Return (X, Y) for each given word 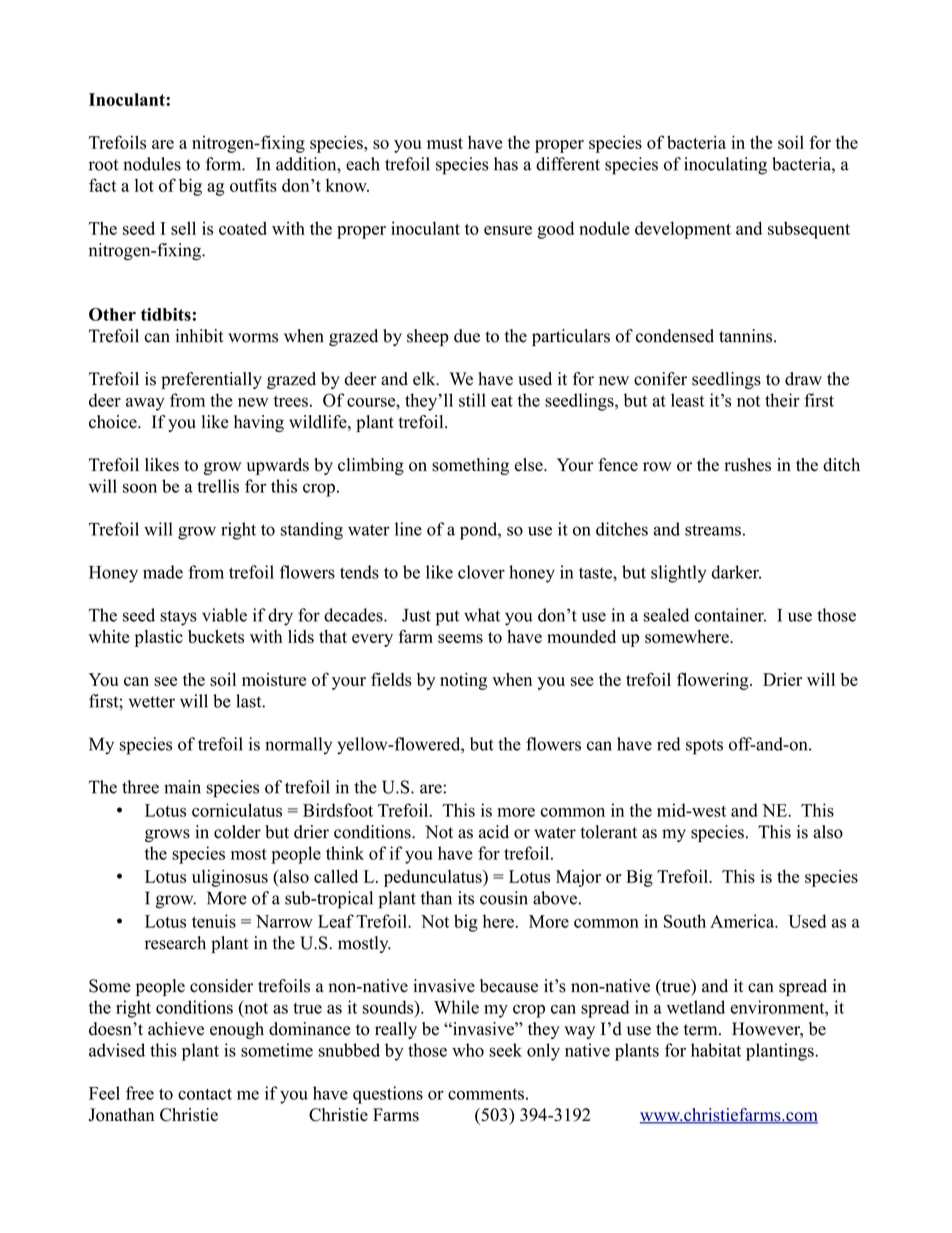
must (445, 143)
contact (205, 1094)
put (447, 618)
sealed (666, 615)
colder (237, 832)
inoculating (725, 166)
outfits (253, 185)
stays (178, 618)
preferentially (211, 380)
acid (494, 832)
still (472, 400)
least (688, 400)
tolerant (609, 832)
